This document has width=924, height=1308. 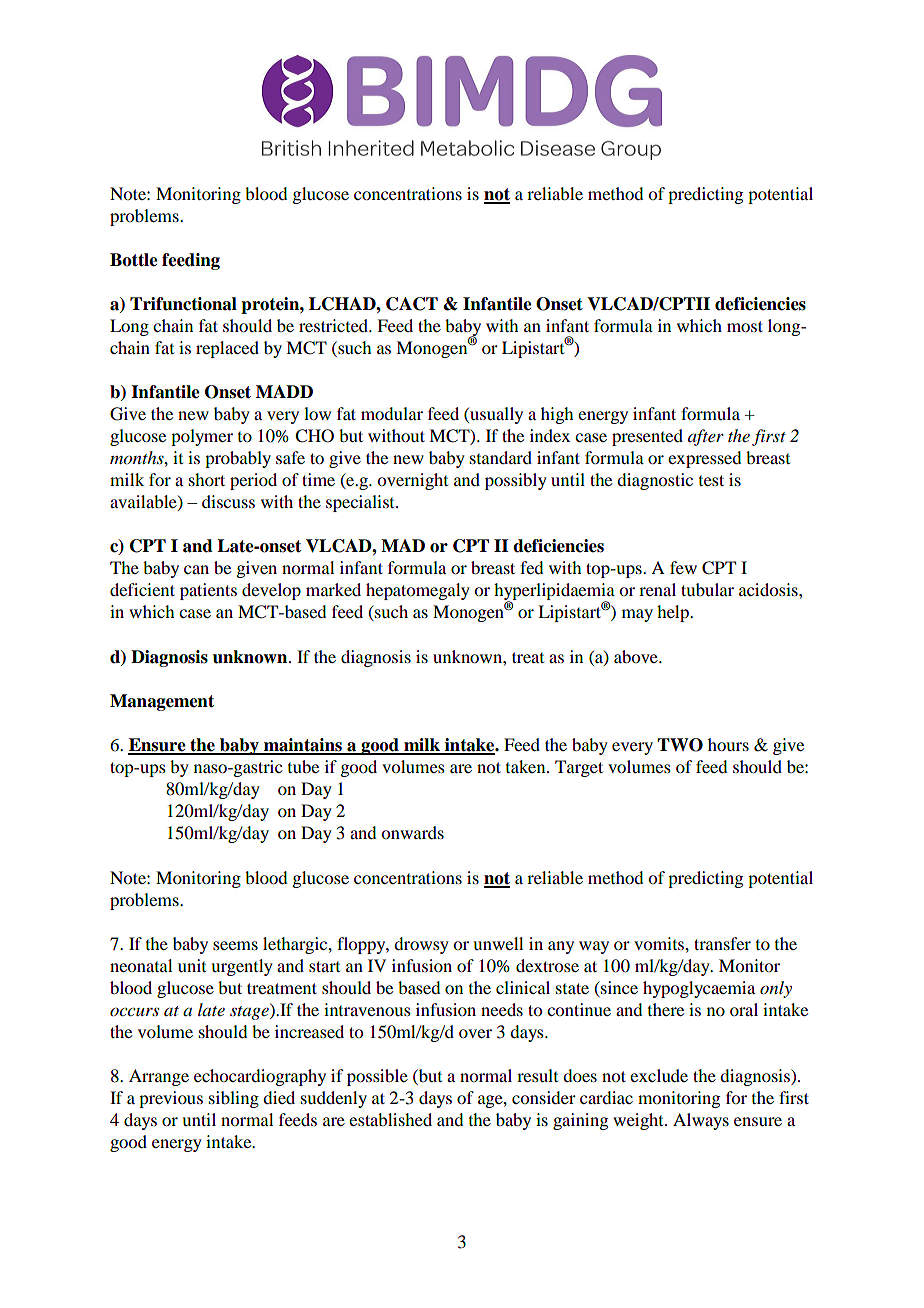 What do you see at coordinates (680, 745) in the document?
I see `TWO` at bounding box center [680, 745].
